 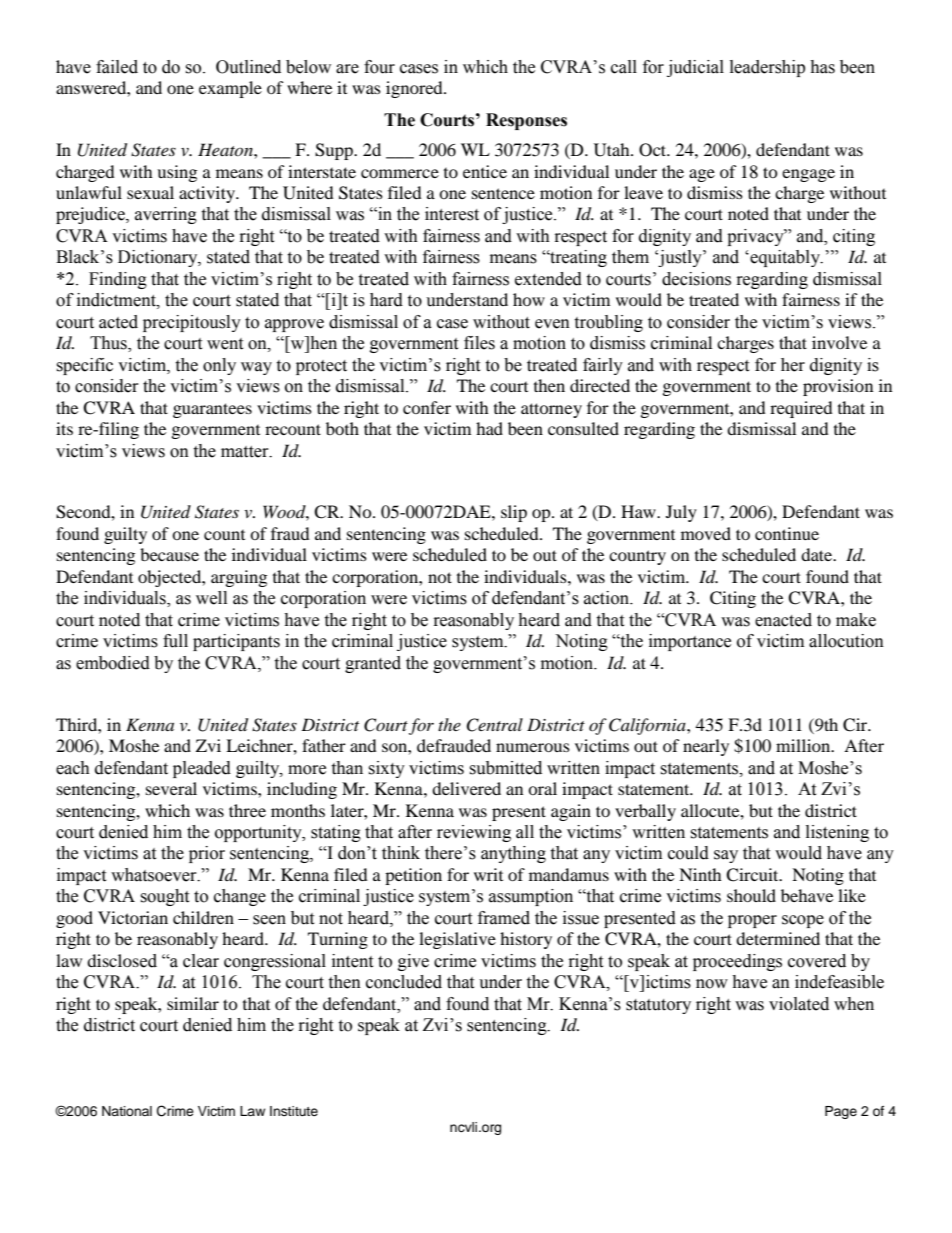 What do you see at coordinates (514, 513) in the screenshot?
I see `slip` at bounding box center [514, 513].
